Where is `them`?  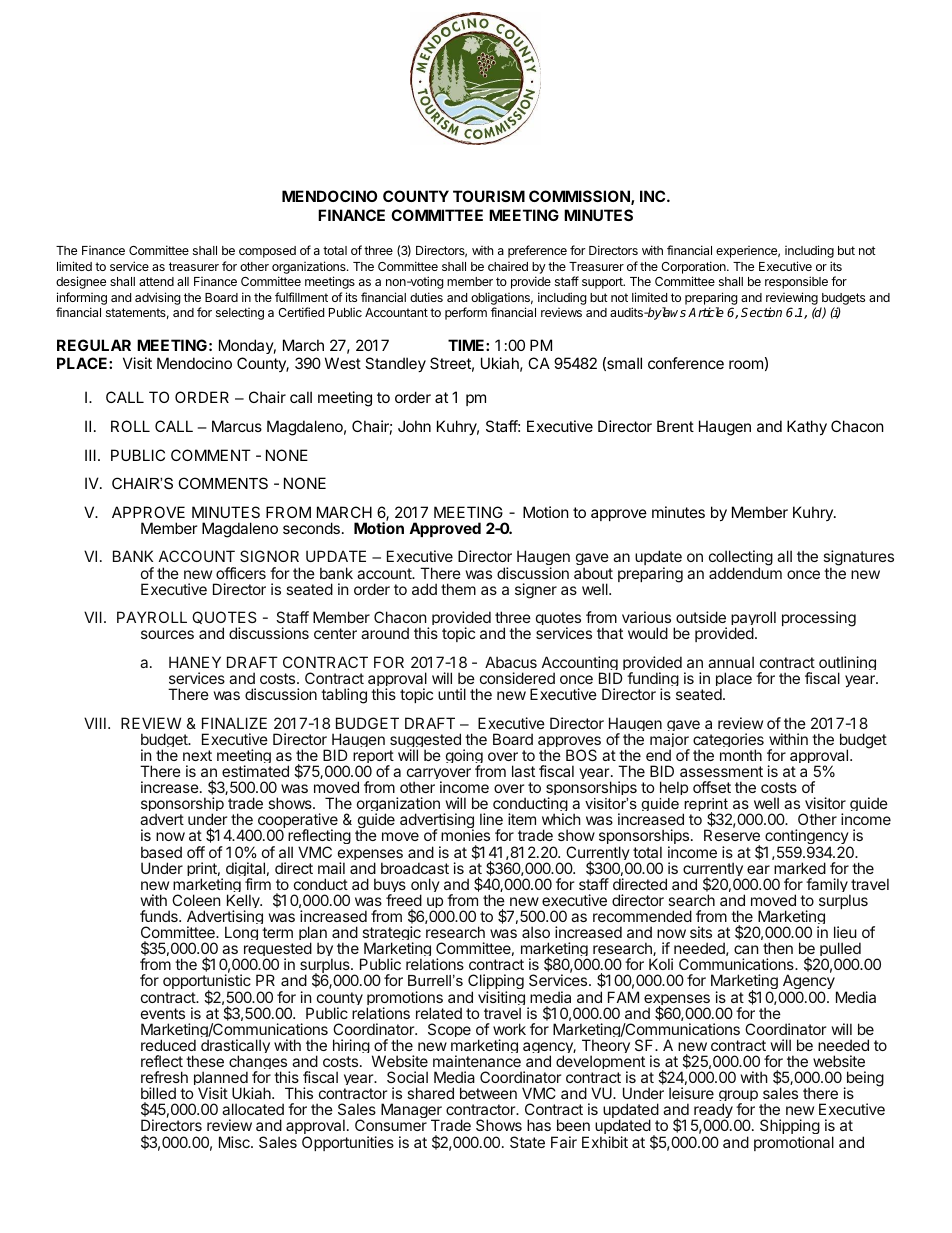 them is located at coordinates (458, 589).
